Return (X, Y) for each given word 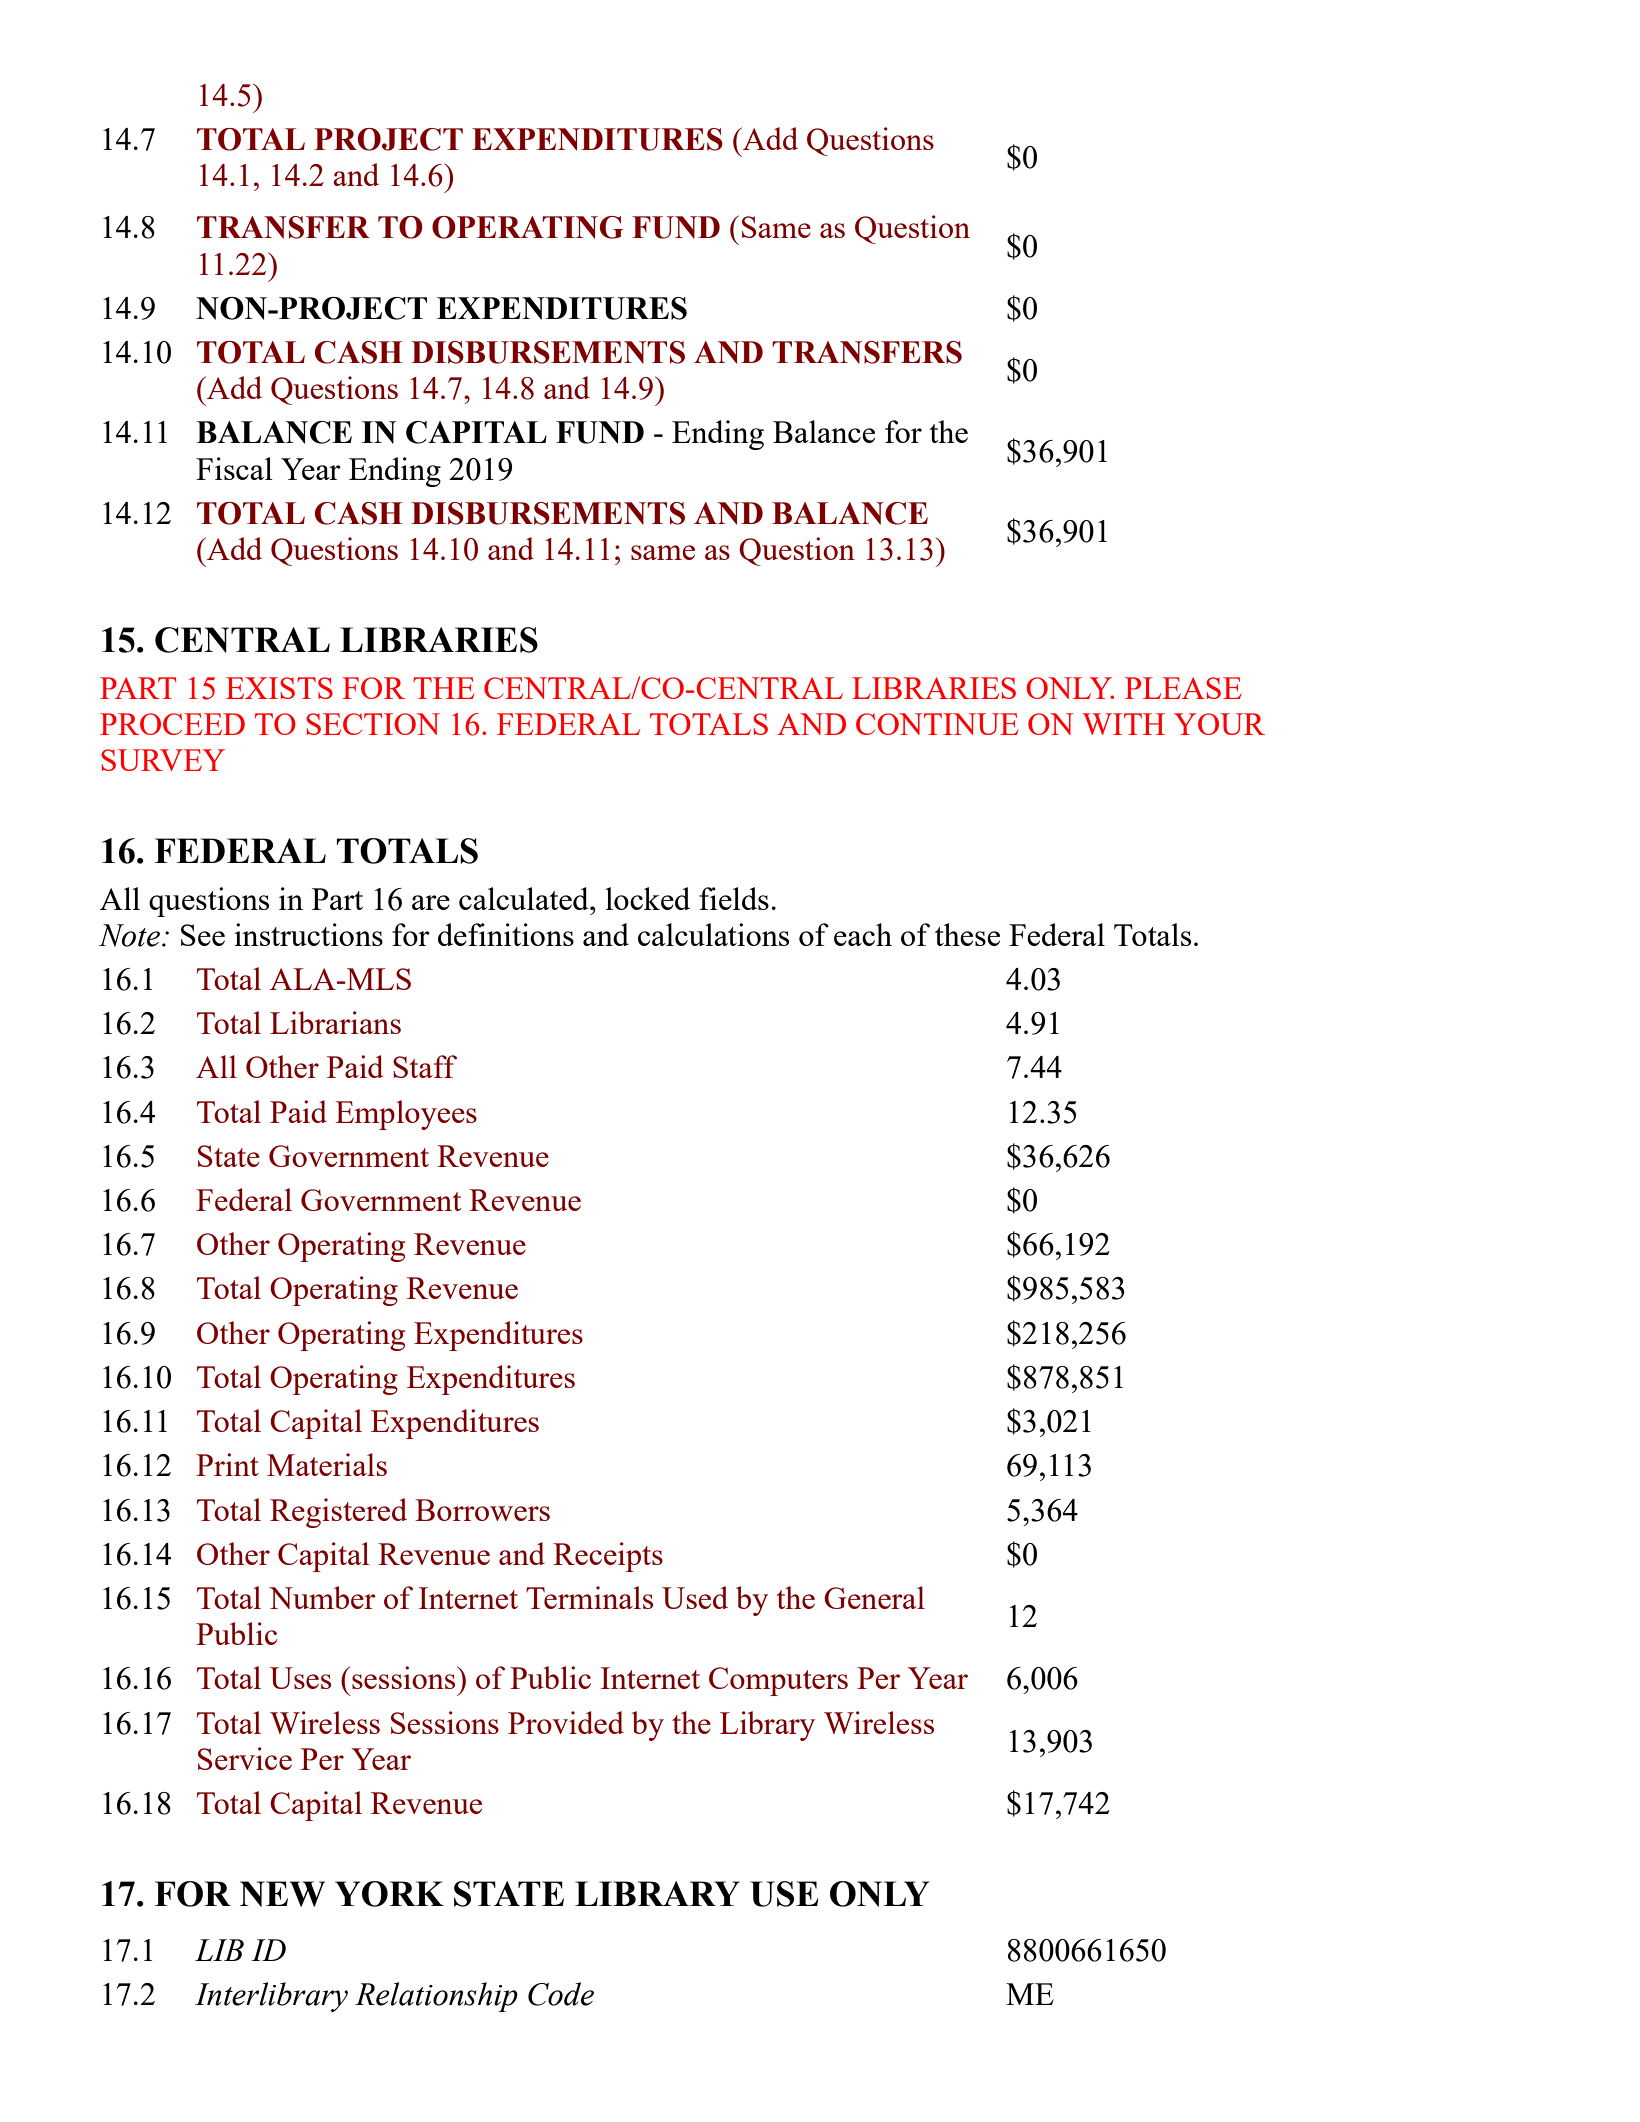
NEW (282, 1894)
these (967, 934)
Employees (406, 1115)
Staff (425, 1066)
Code (561, 1994)
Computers (778, 1681)
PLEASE (1183, 688)
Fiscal (234, 468)
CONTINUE (937, 724)
